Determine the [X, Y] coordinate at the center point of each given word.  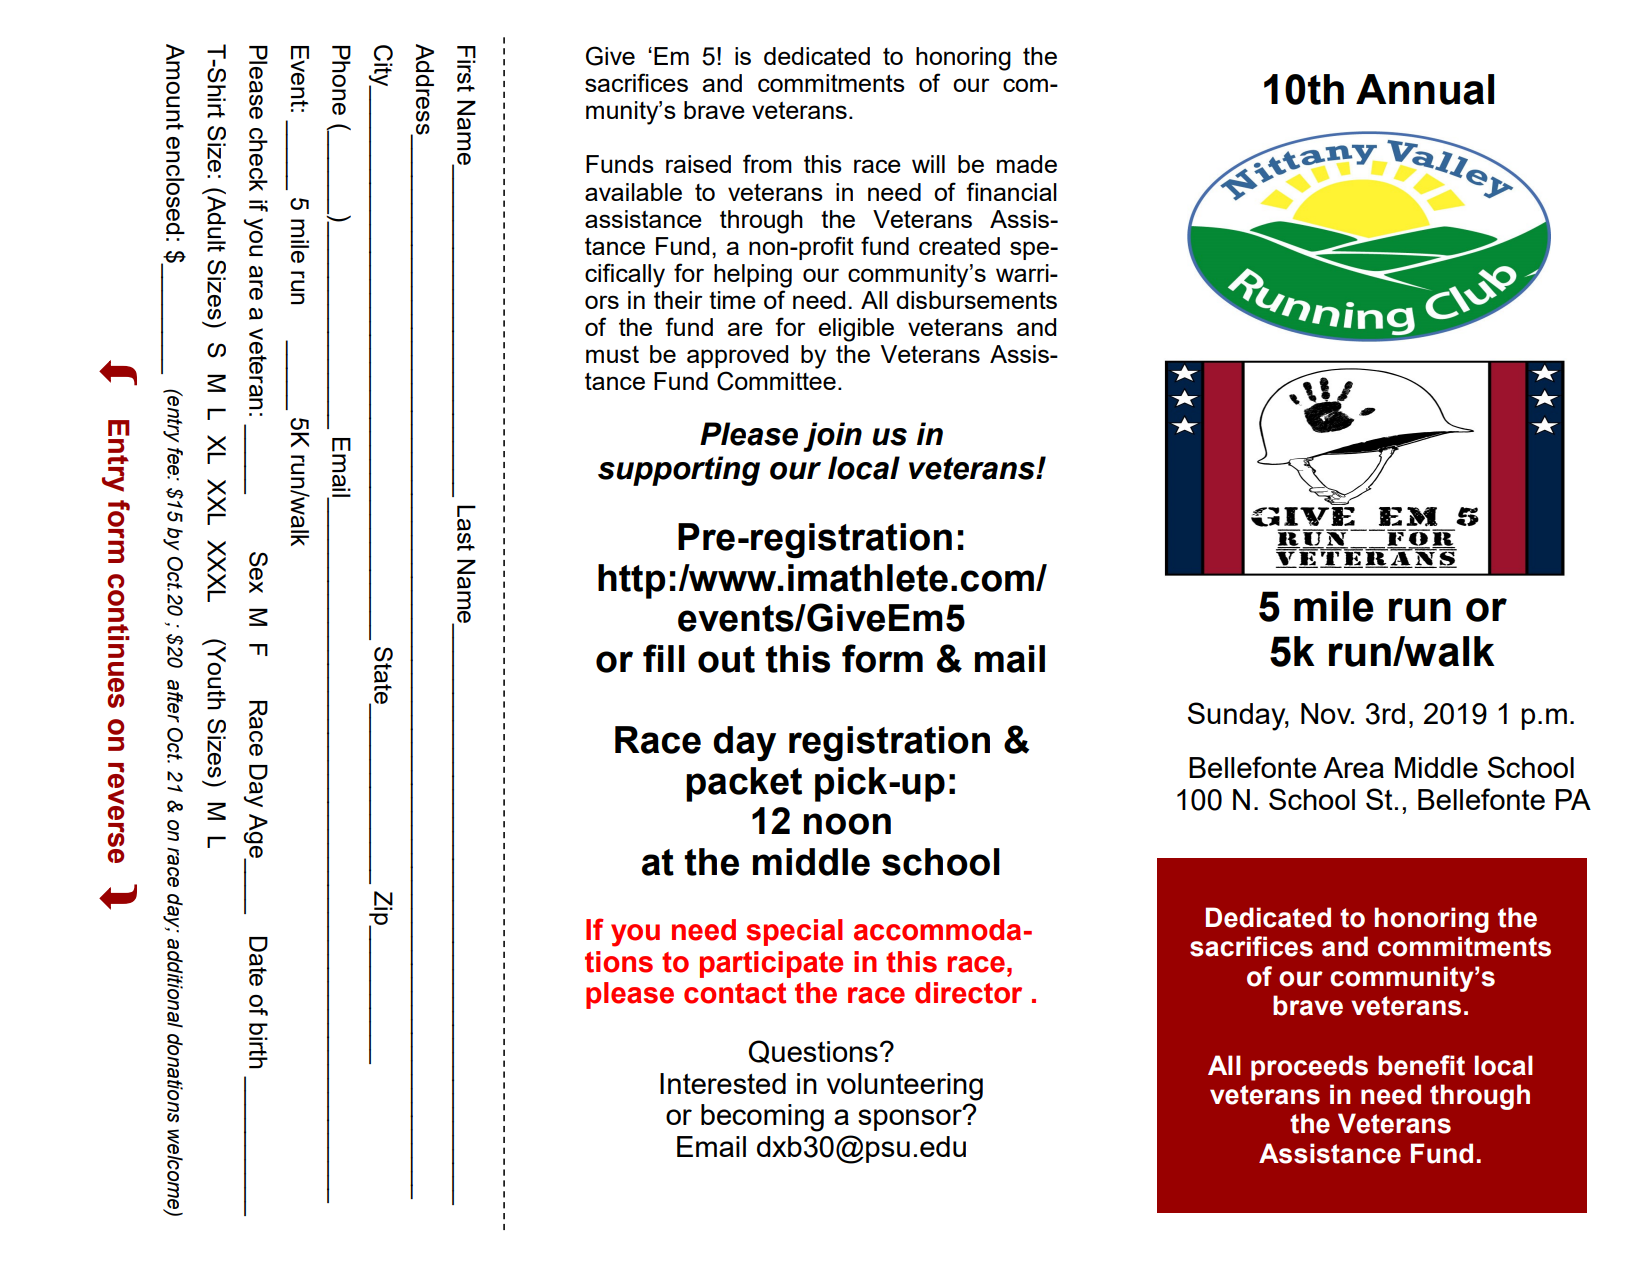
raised [698, 164]
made [1027, 164]
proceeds [1309, 1068]
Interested [723, 1083]
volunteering [905, 1087]
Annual [1425, 89]
